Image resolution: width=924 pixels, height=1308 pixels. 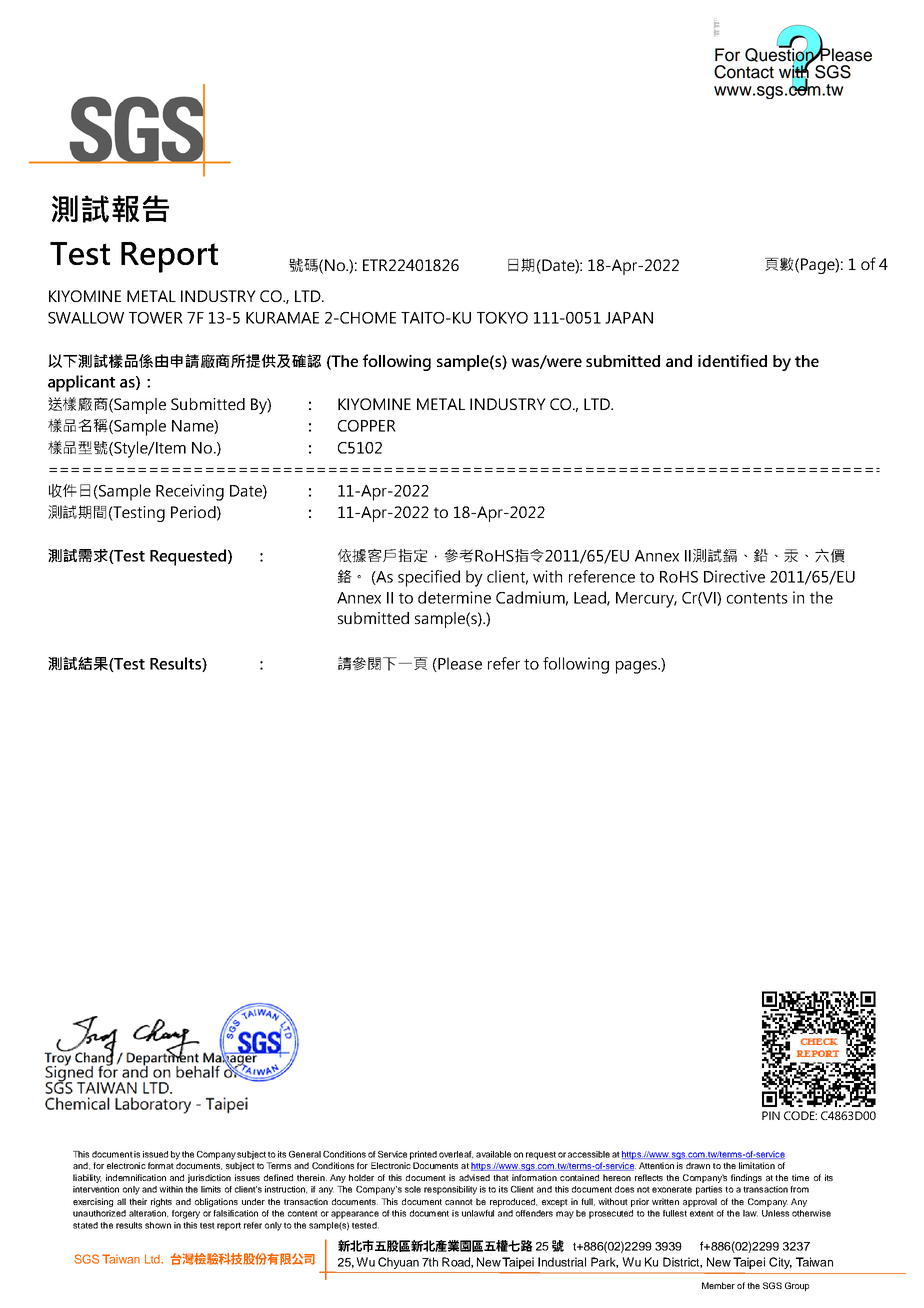 What do you see at coordinates (718, 1285) in the screenshot?
I see `Member` at bounding box center [718, 1285].
